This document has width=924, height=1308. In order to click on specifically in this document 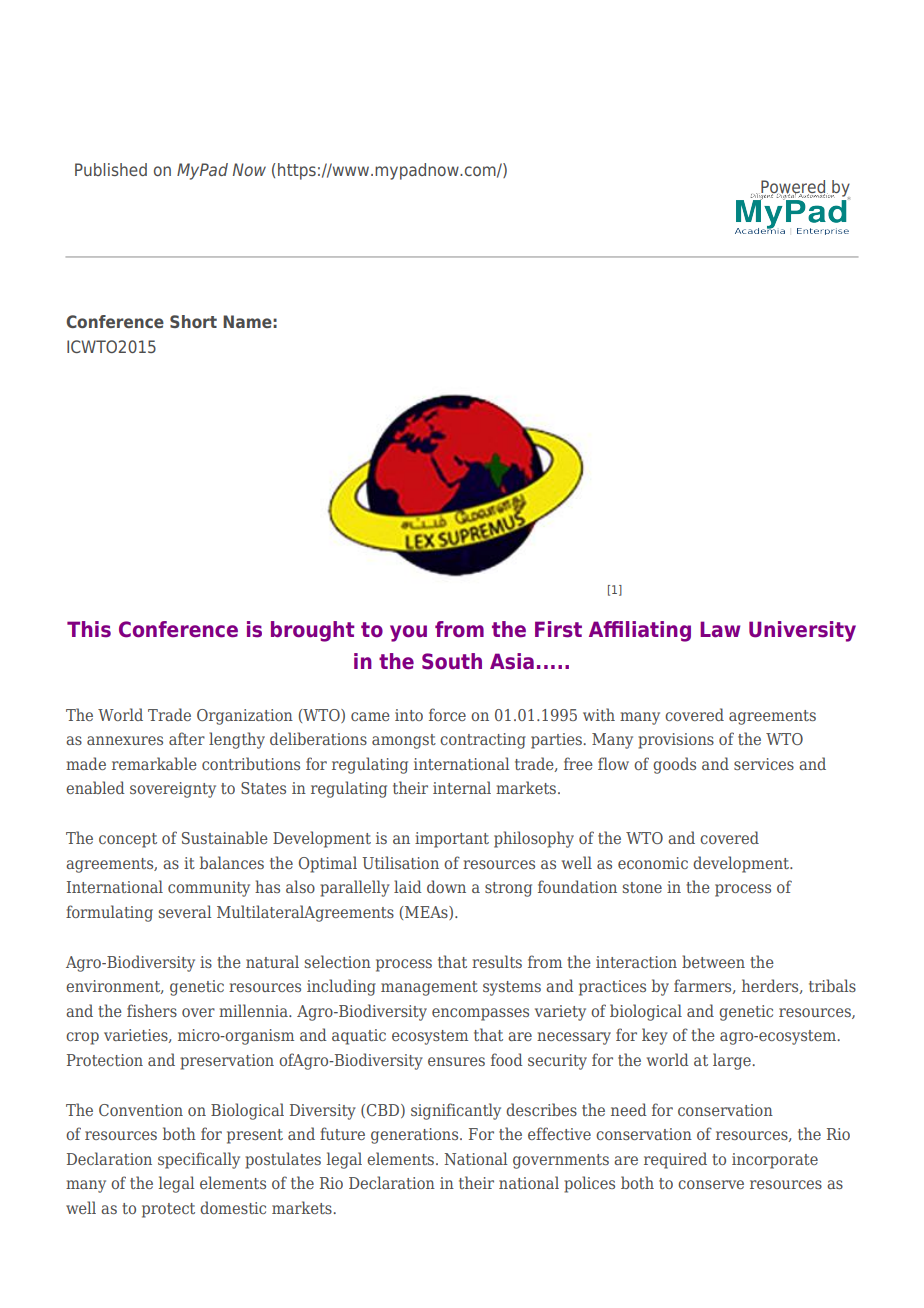, I will do `click(199, 1160)`.
